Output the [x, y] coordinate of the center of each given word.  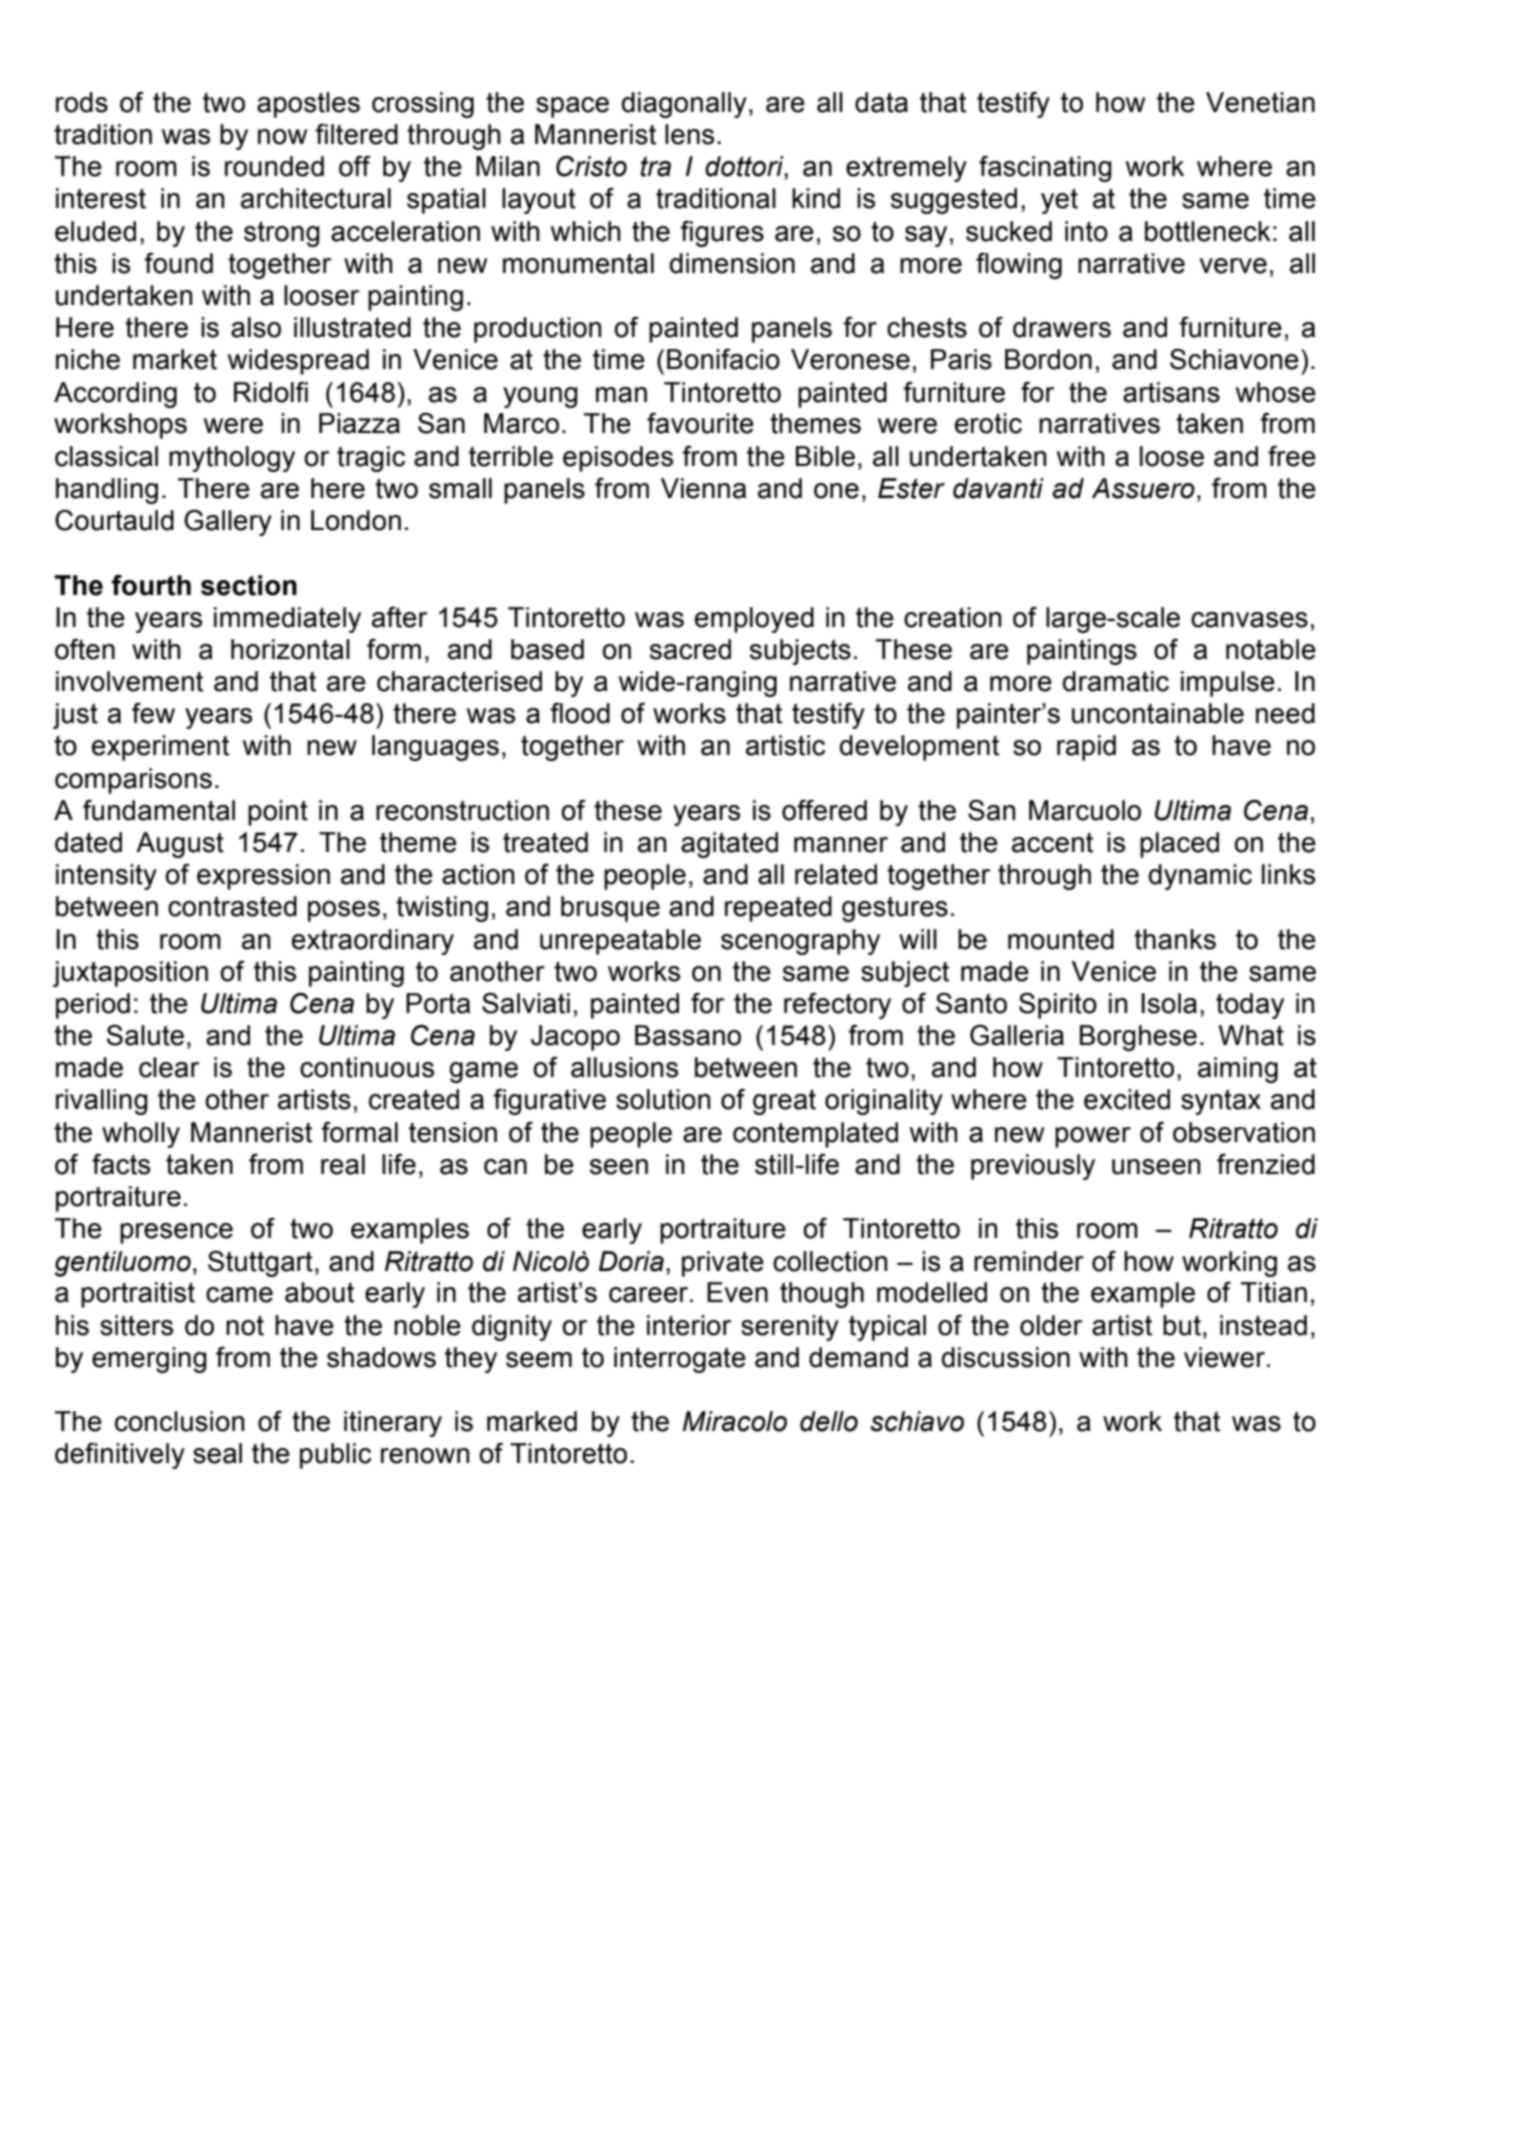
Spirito [1058, 1006]
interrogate [680, 1360]
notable [1271, 649]
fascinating [1045, 169]
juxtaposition [130, 974]
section [249, 585]
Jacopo [575, 1038]
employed [754, 620]
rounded [274, 166]
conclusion [179, 1421]
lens [689, 134]
